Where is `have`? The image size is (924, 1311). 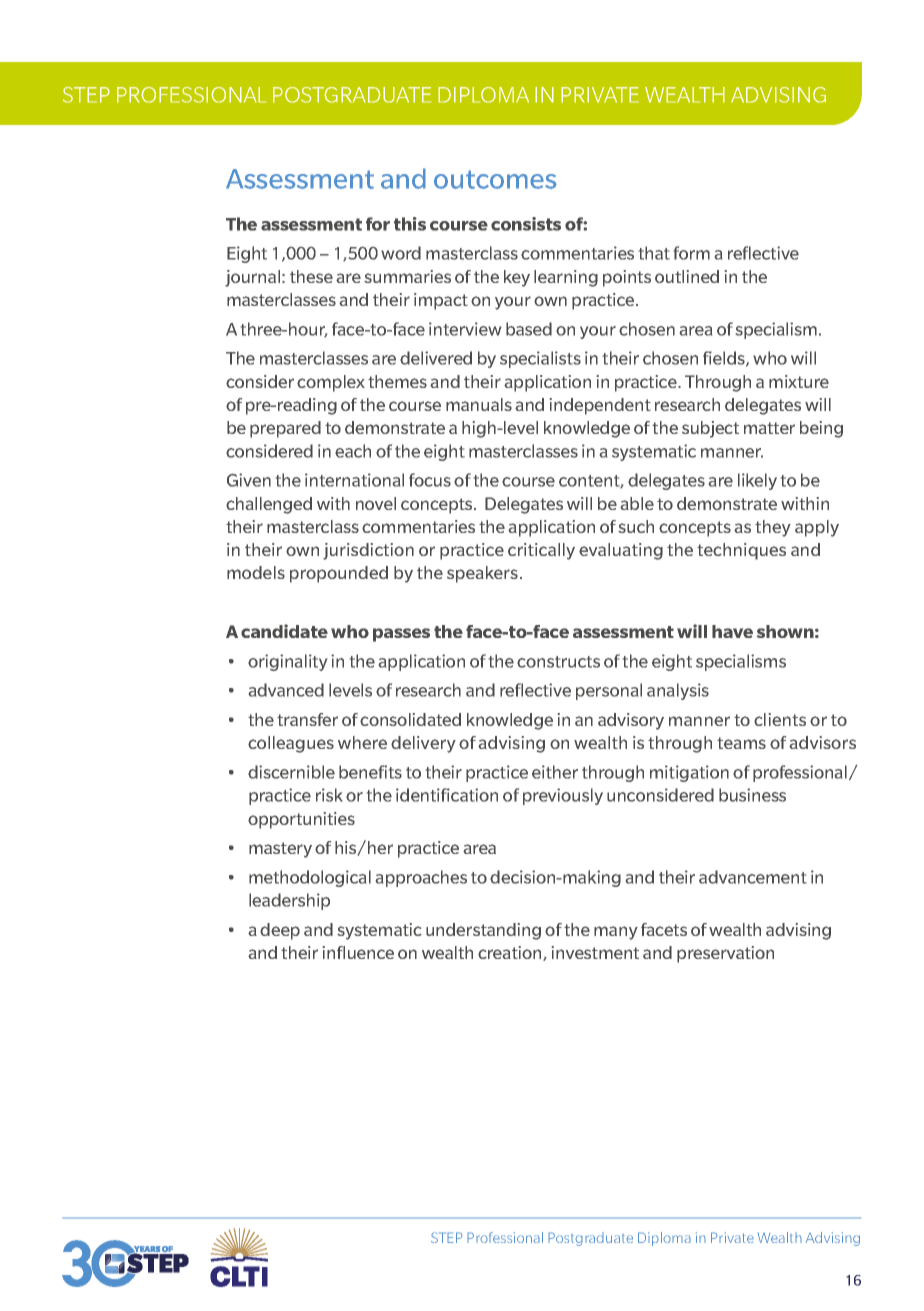 have is located at coordinates (732, 631).
